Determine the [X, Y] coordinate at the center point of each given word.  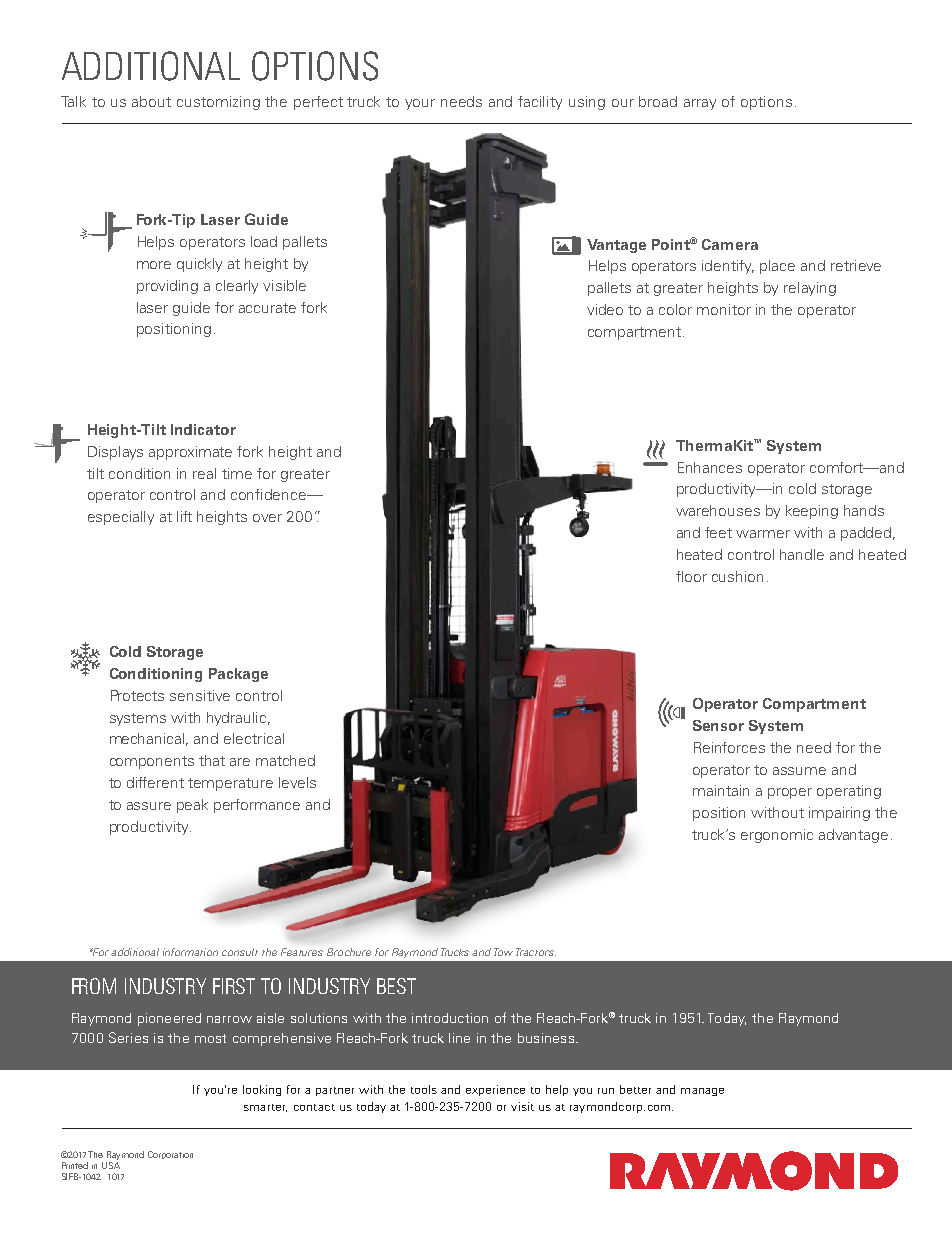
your [420, 104]
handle [802, 554]
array [700, 104]
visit [522, 1106]
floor [691, 576]
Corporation [170, 1155]
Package [238, 675]
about [151, 101]
